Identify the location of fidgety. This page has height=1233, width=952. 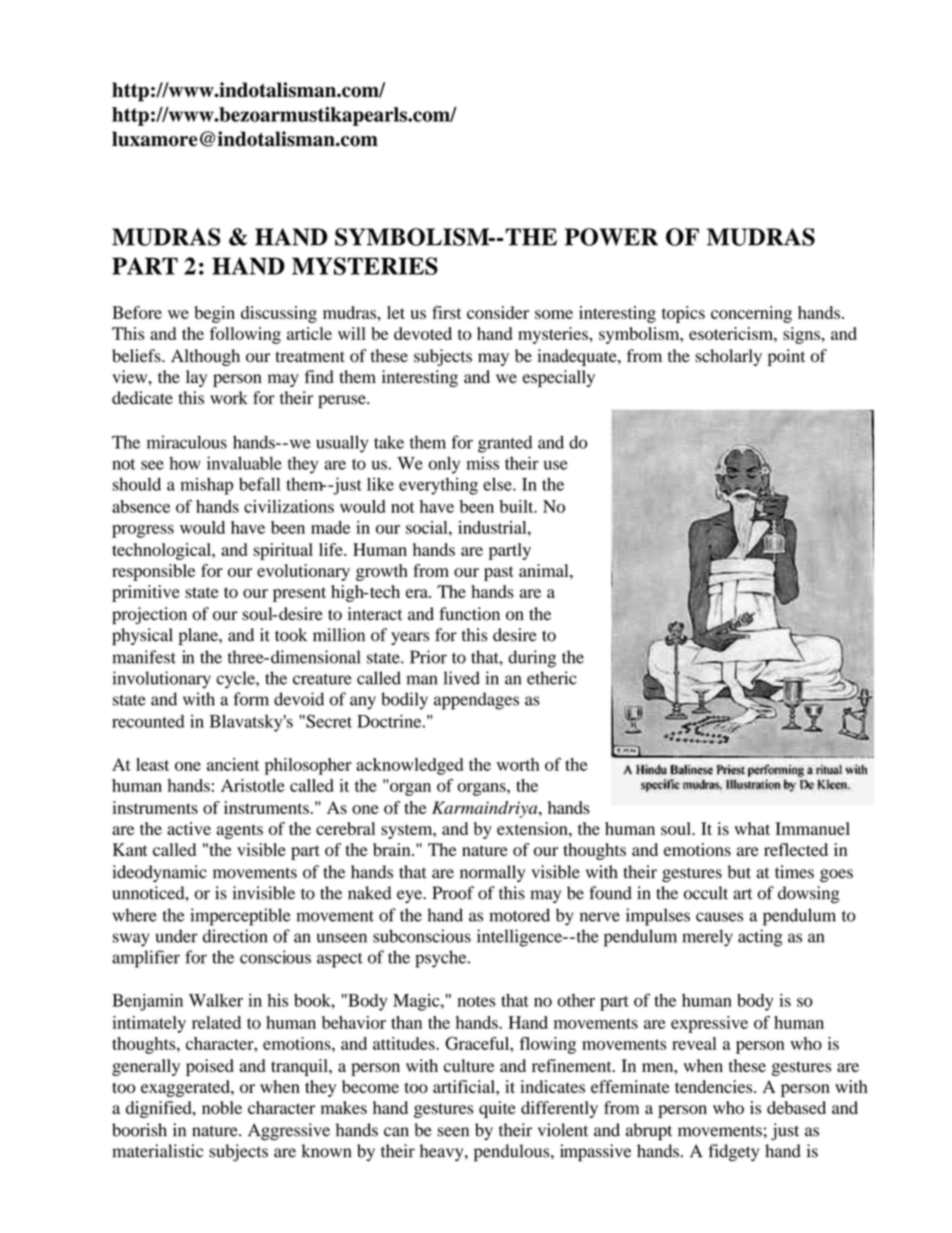
(734, 1153).
